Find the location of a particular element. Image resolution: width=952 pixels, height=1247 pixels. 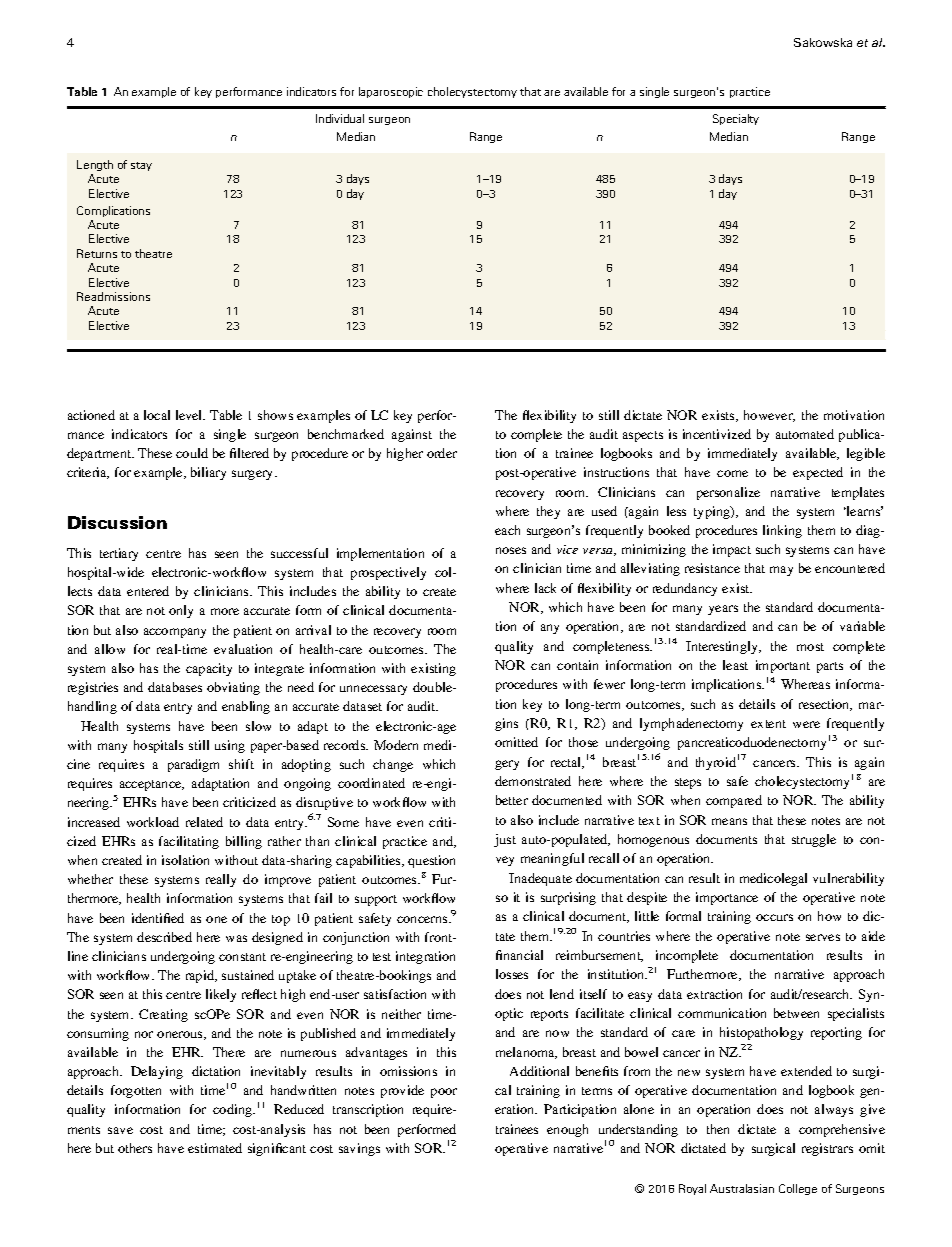

estimated is located at coordinates (215, 1148).
